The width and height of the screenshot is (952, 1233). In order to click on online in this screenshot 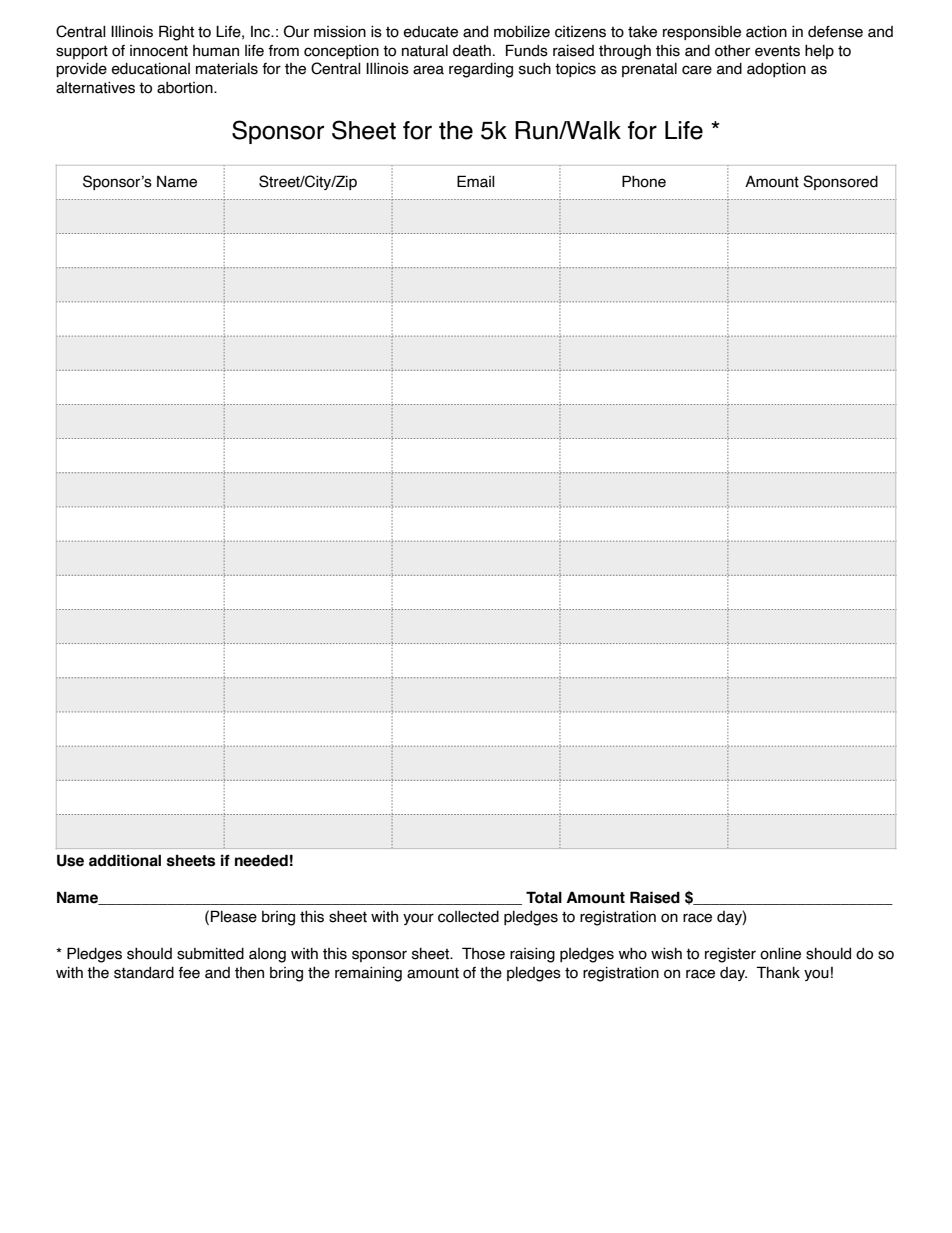, I will do `click(780, 954)`.
